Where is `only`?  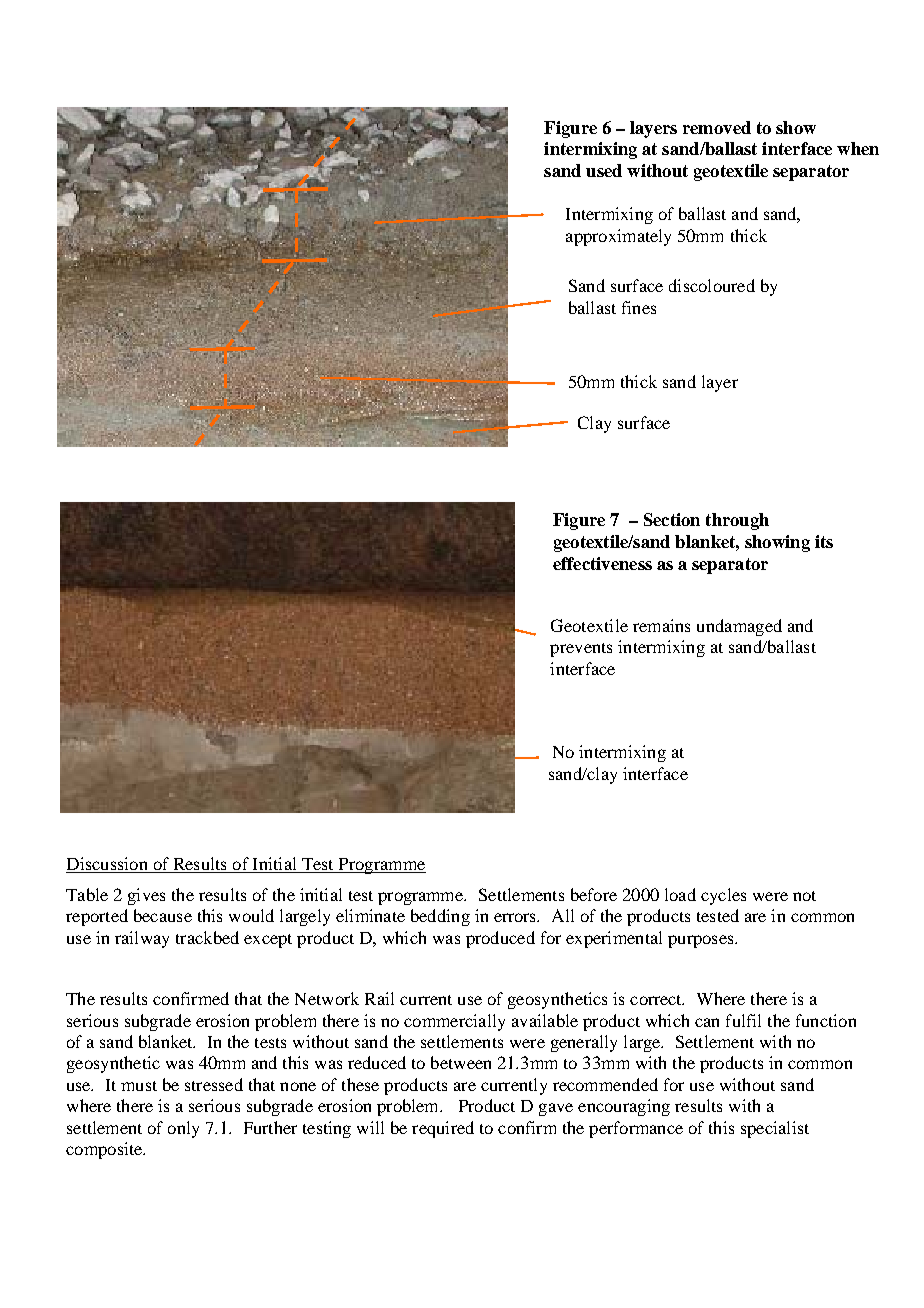
only is located at coordinates (183, 1129).
